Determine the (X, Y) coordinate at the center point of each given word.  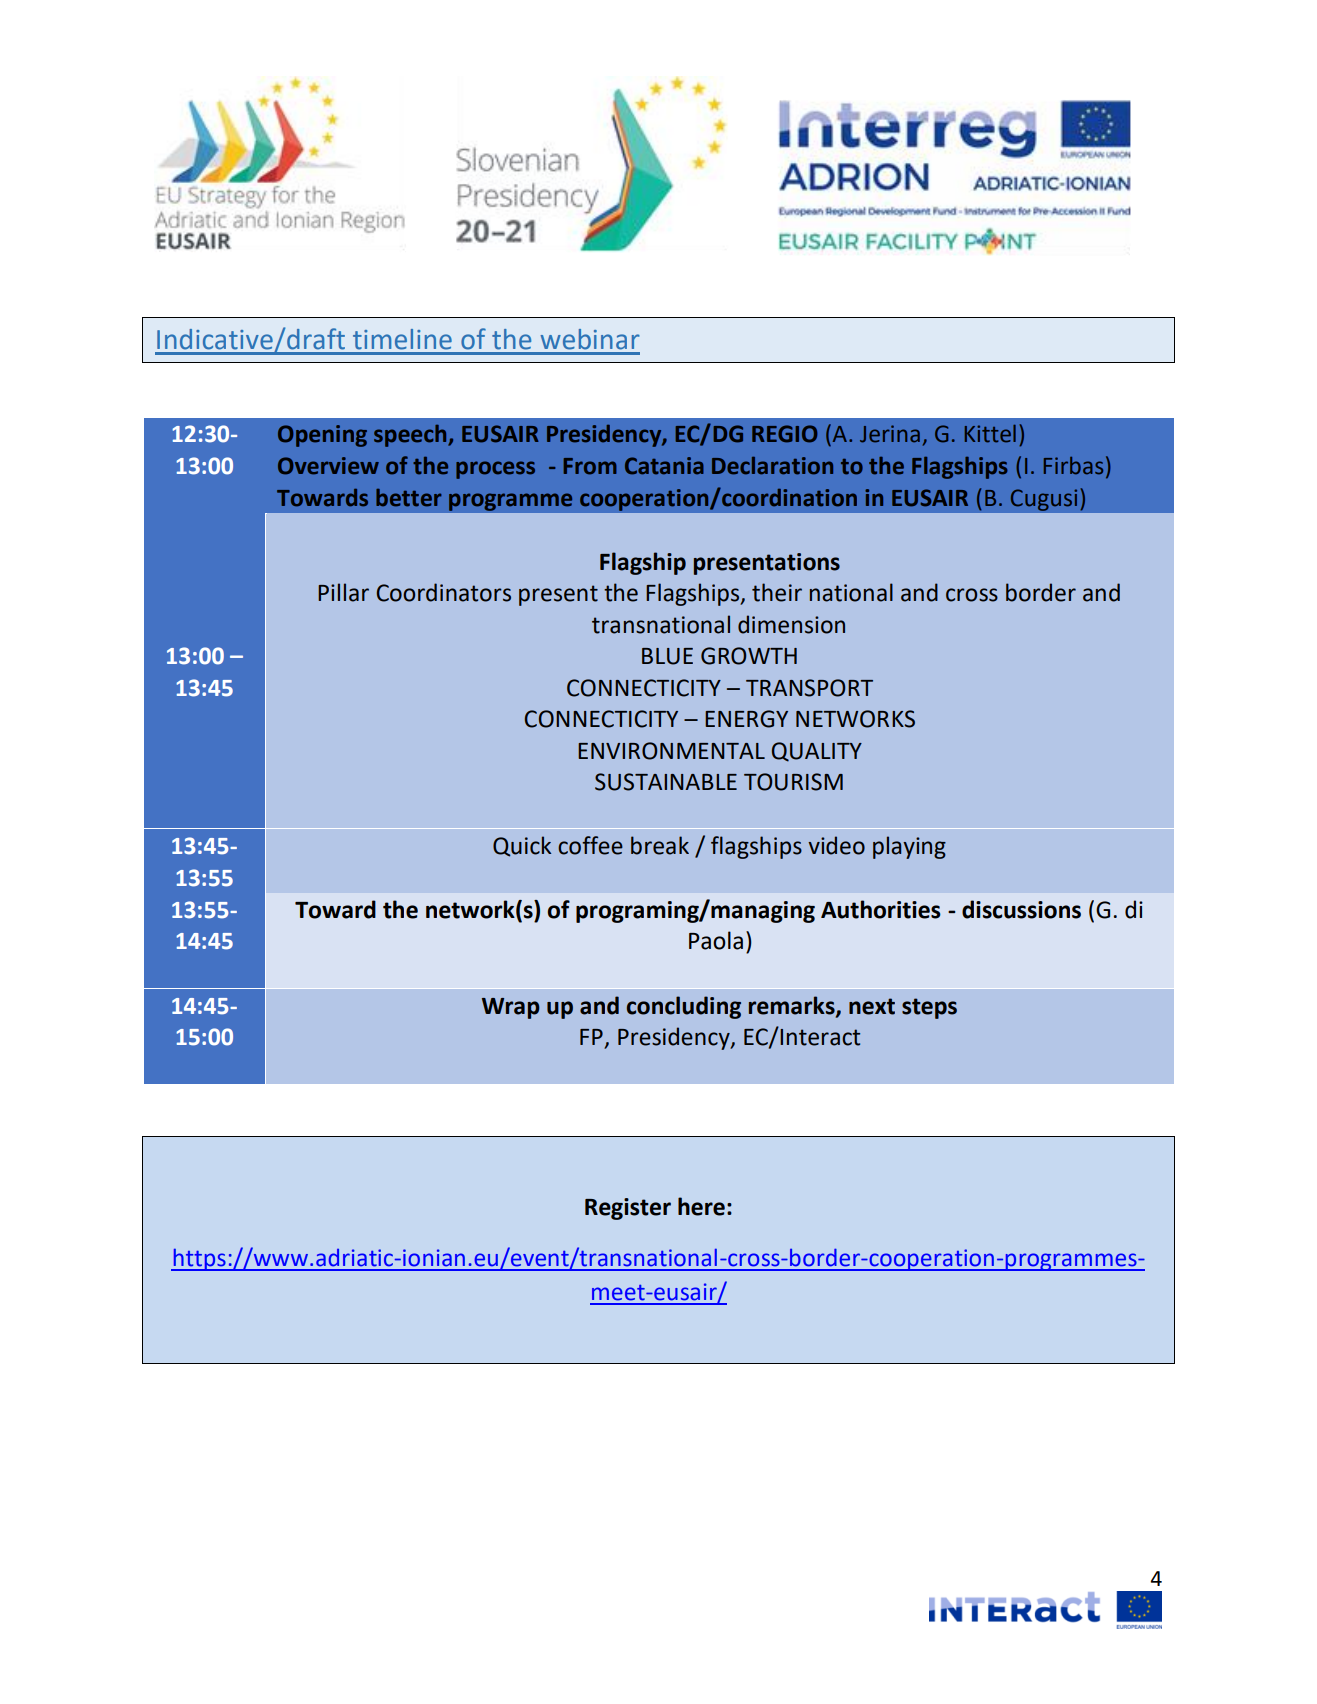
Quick (522, 846)
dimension (791, 624)
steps (929, 1008)
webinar (590, 339)
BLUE (667, 656)
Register (628, 1209)
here (701, 1206)
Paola (716, 940)
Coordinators (444, 592)
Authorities (881, 909)
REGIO (784, 434)
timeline (402, 339)
